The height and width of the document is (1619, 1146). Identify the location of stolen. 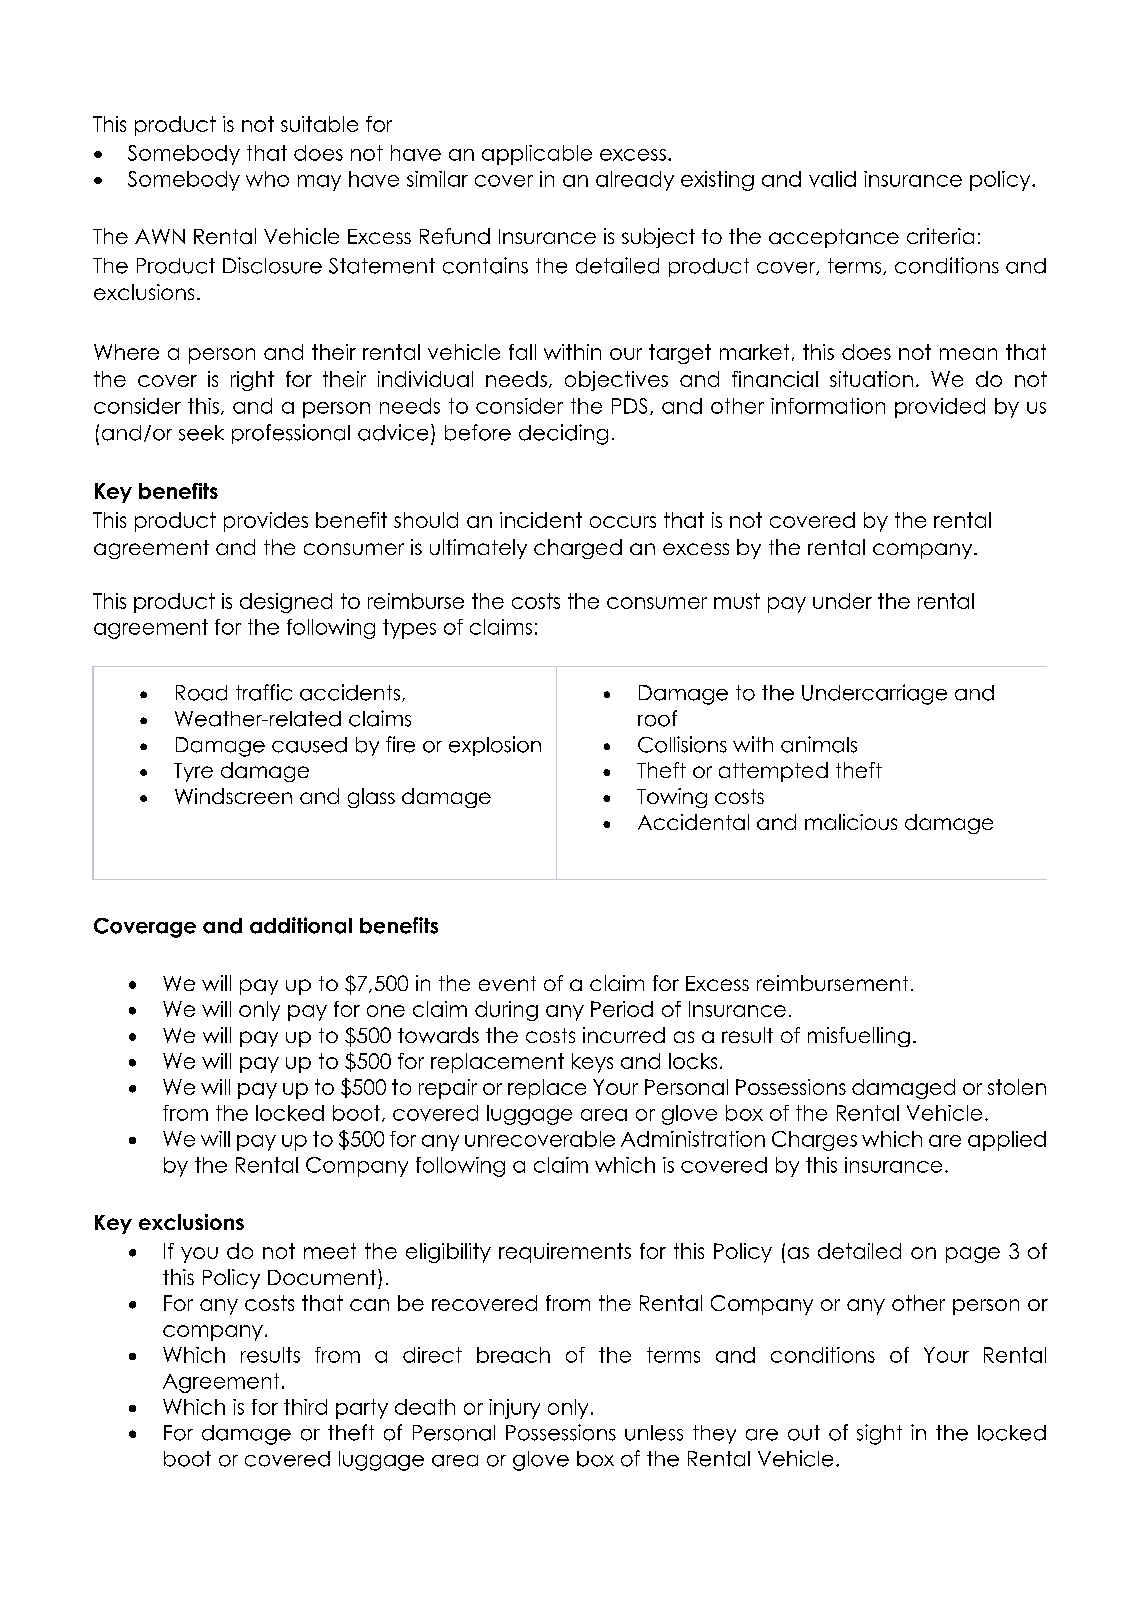
(1017, 1087).
